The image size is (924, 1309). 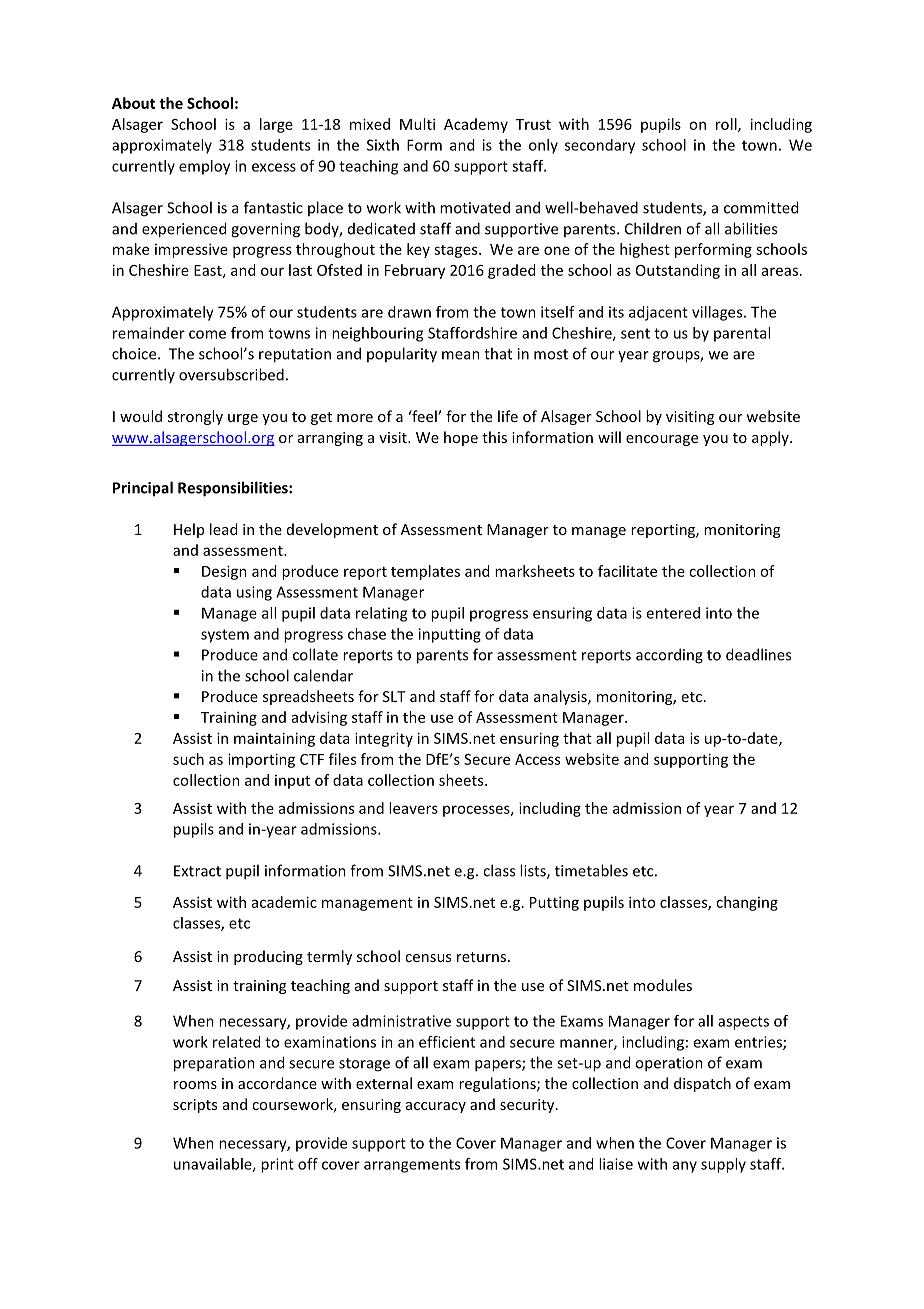 What do you see at coordinates (195, 1106) in the screenshot?
I see `scripts` at bounding box center [195, 1106].
